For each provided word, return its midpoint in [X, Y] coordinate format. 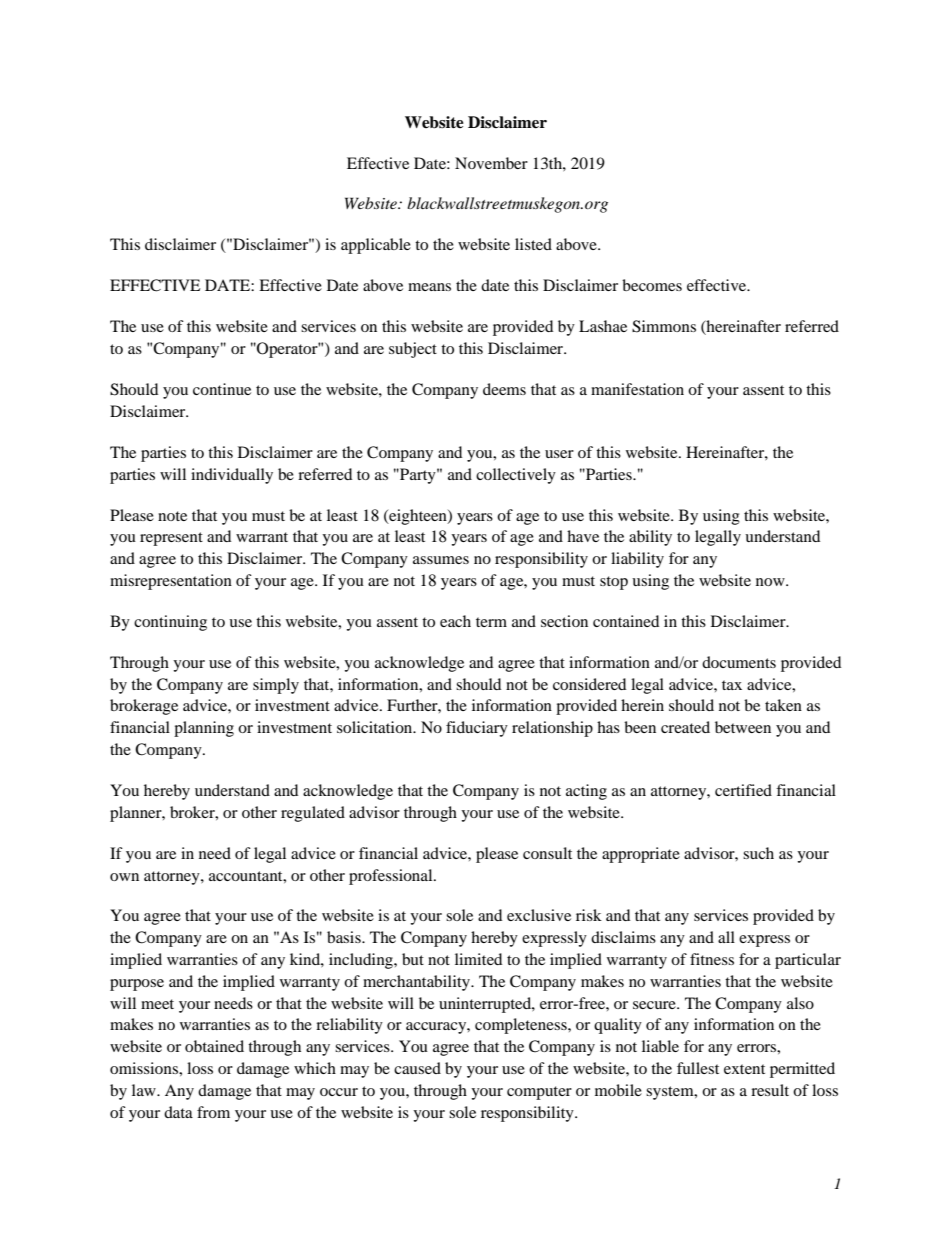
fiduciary [477, 729]
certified [743, 790]
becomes [652, 285]
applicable [376, 246]
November [491, 163]
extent [744, 1069]
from [213, 1112]
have [583, 536]
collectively [516, 476]
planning [204, 729]
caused [417, 1068]
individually [232, 476]
